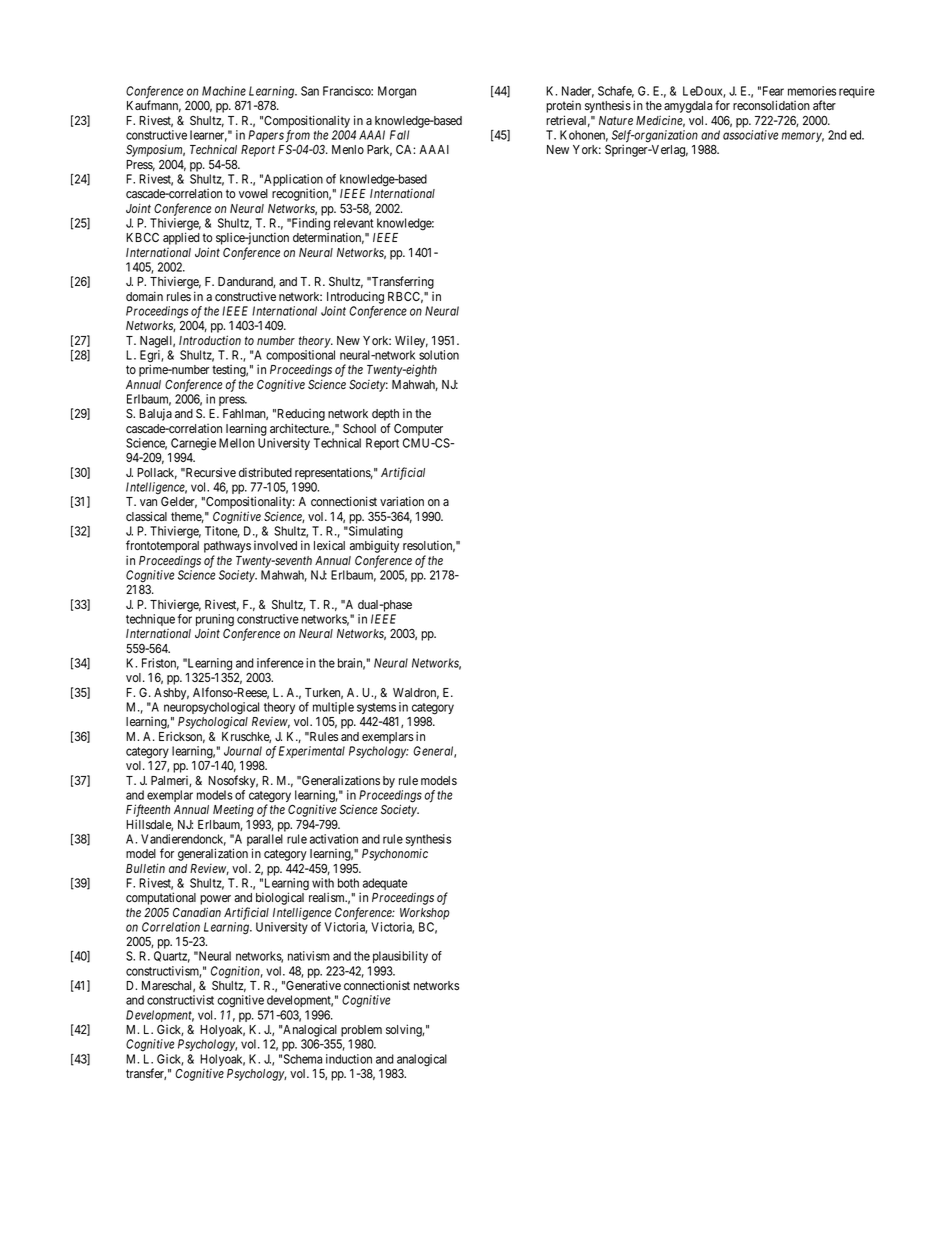 Image resolution: width=952 pixels, height=1233 pixels. Describe the element at coordinates (411, 342) in the document. I see `Wiley` at that location.
